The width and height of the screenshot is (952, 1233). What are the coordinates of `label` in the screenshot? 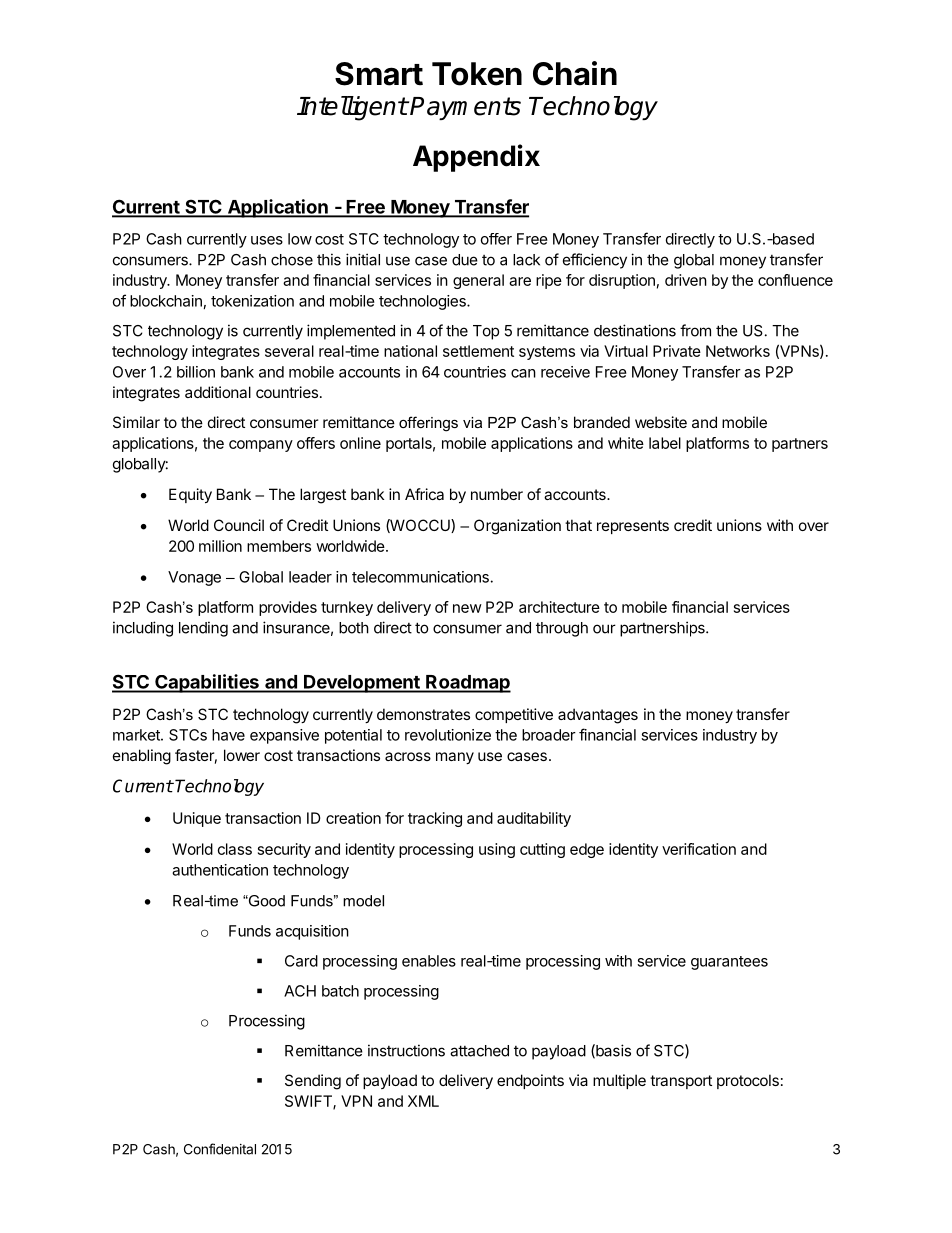 It's located at (665, 443).
